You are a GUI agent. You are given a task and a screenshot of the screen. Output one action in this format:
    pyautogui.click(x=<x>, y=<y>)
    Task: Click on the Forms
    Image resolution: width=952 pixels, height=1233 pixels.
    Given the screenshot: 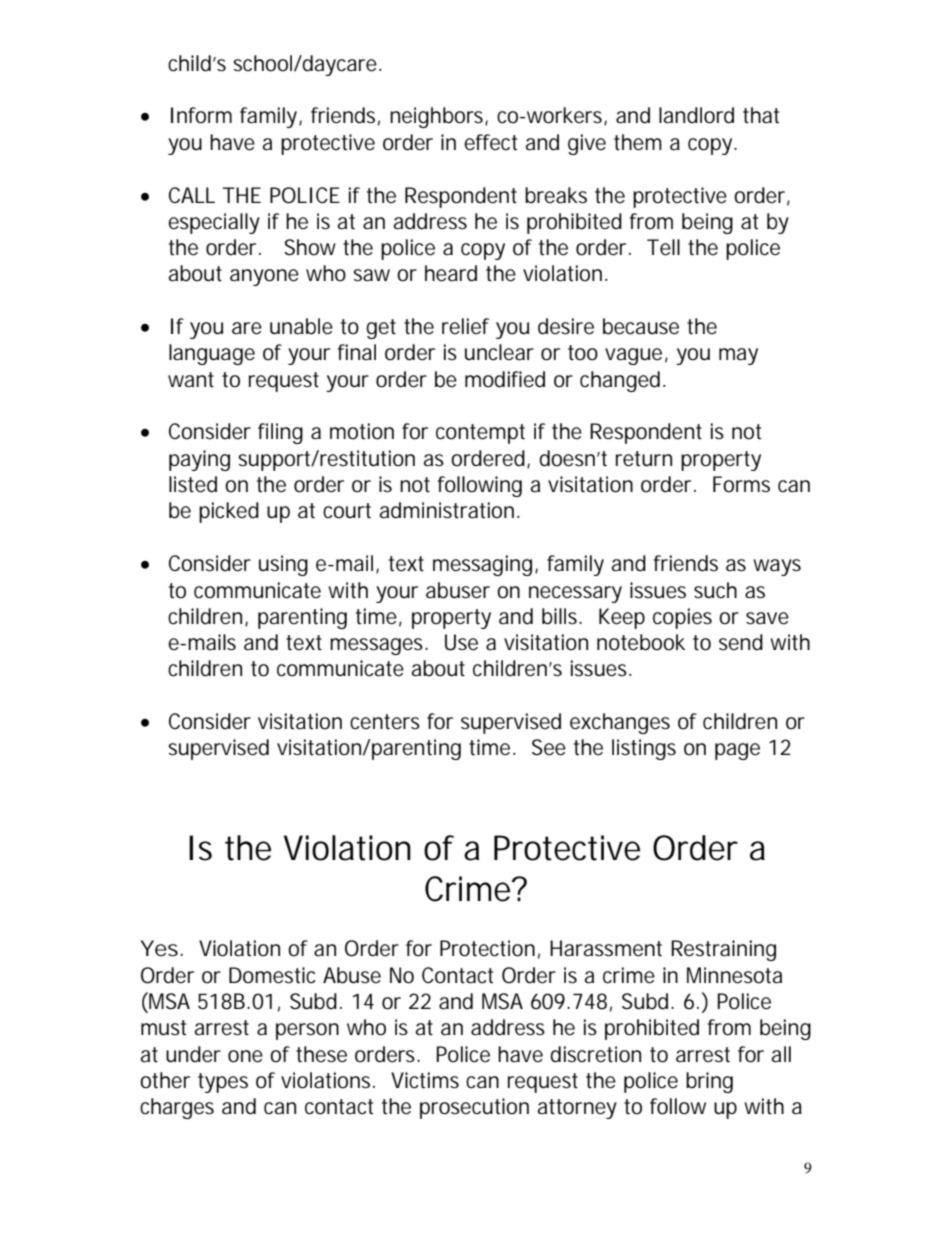 What is the action you would take?
    pyautogui.click(x=741, y=484)
